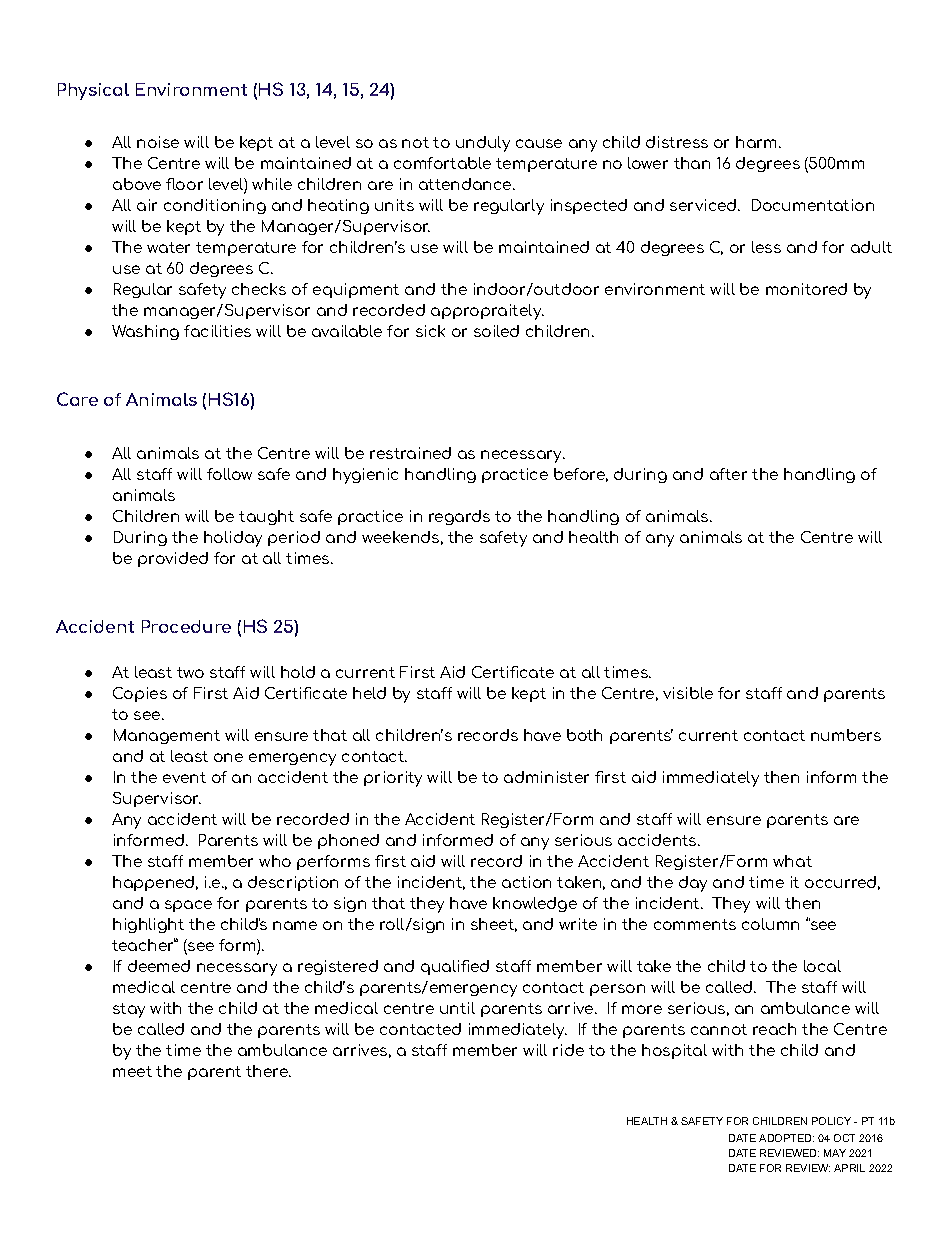  I want to click on monitored, so click(806, 289).
